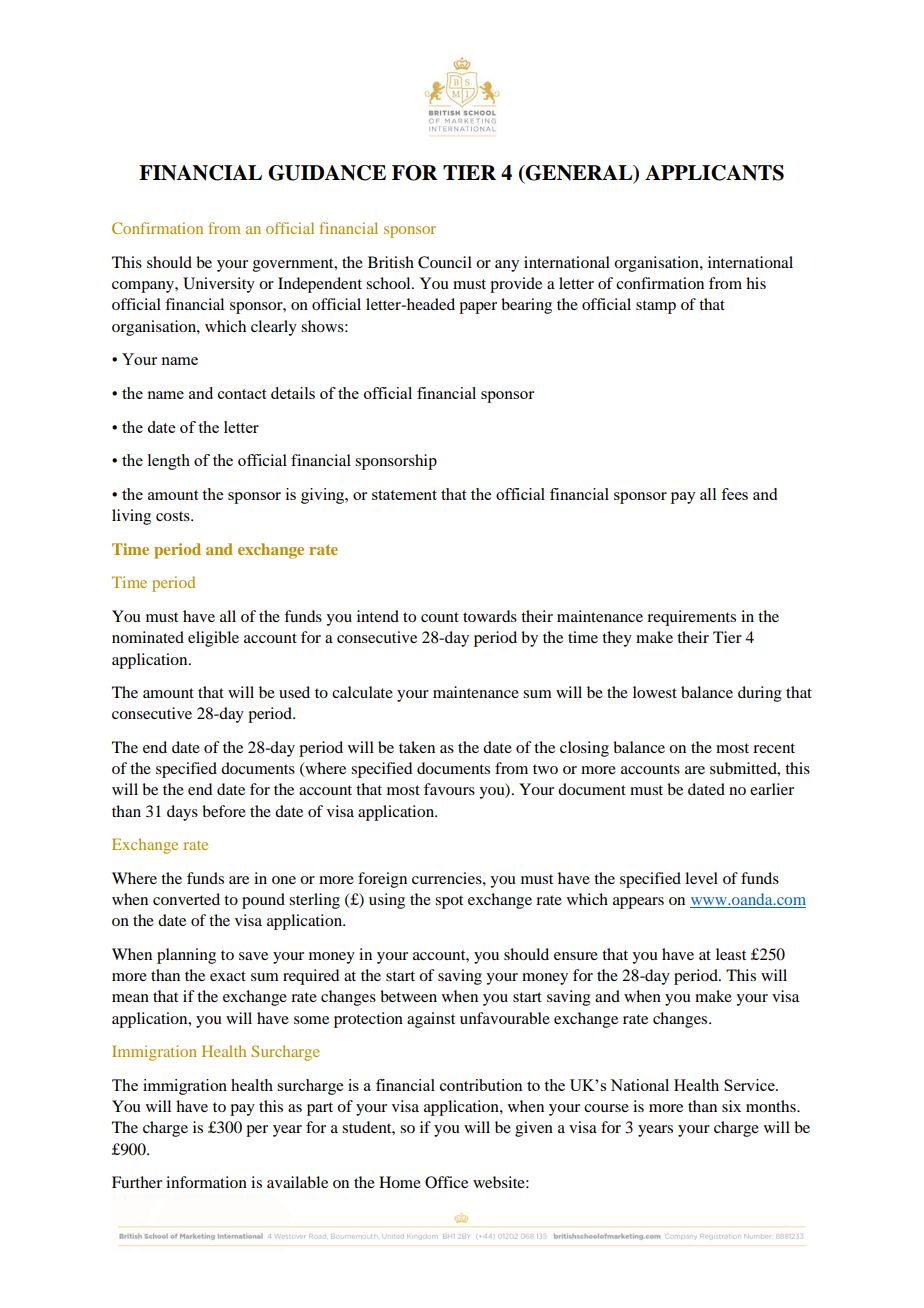 This page has width=924, height=1308. What do you see at coordinates (734, 494) in the page?
I see `fees` at bounding box center [734, 494].
